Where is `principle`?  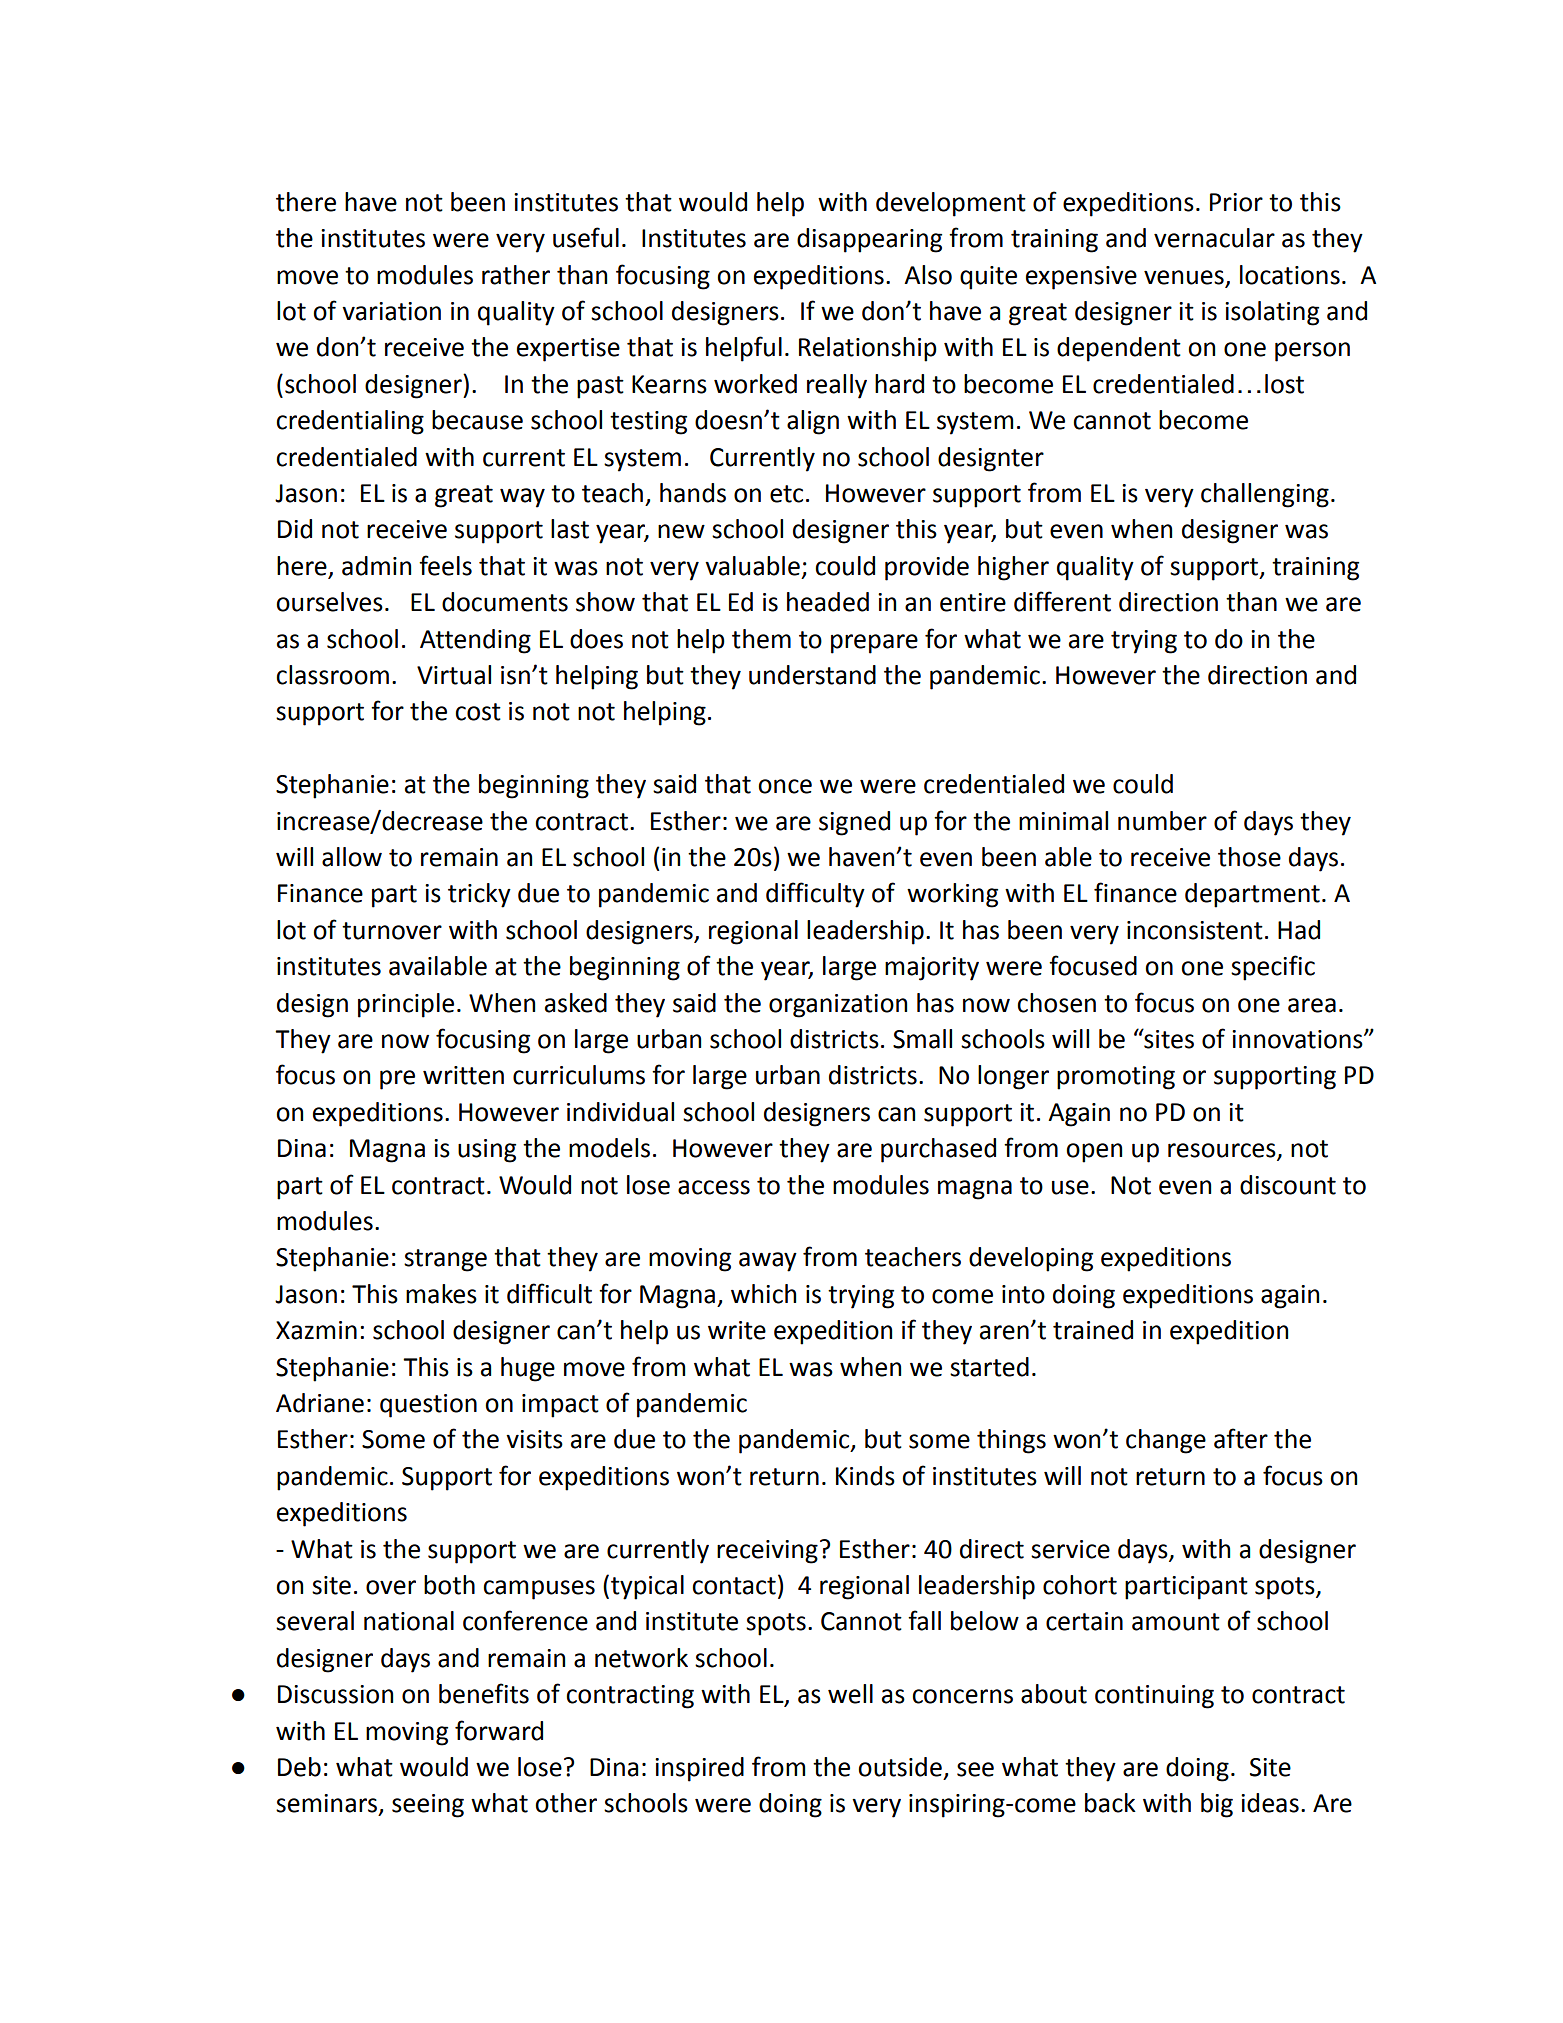 principle is located at coordinates (406, 1005).
